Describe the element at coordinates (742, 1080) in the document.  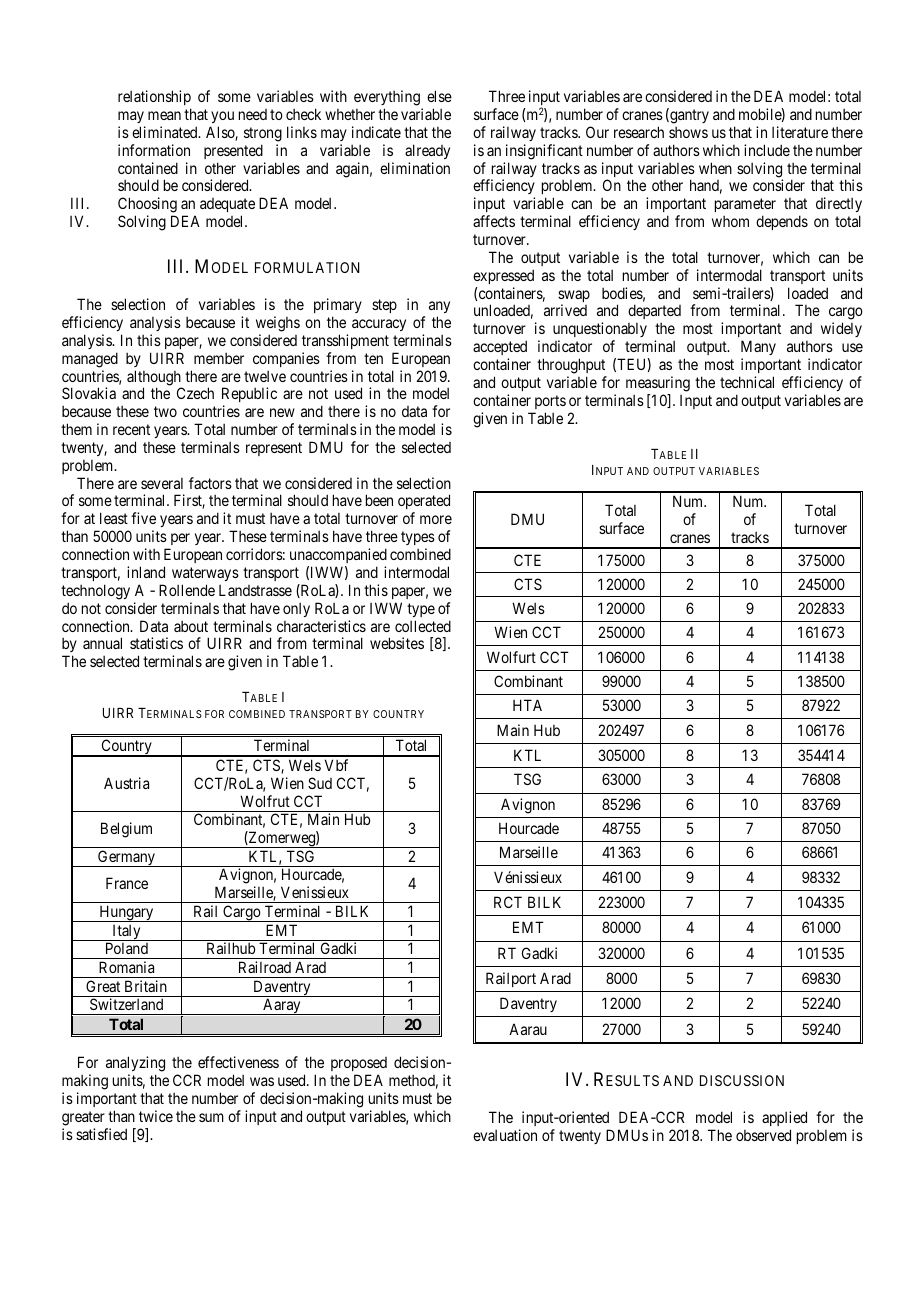
I see `DISCUSSION` at that location.
